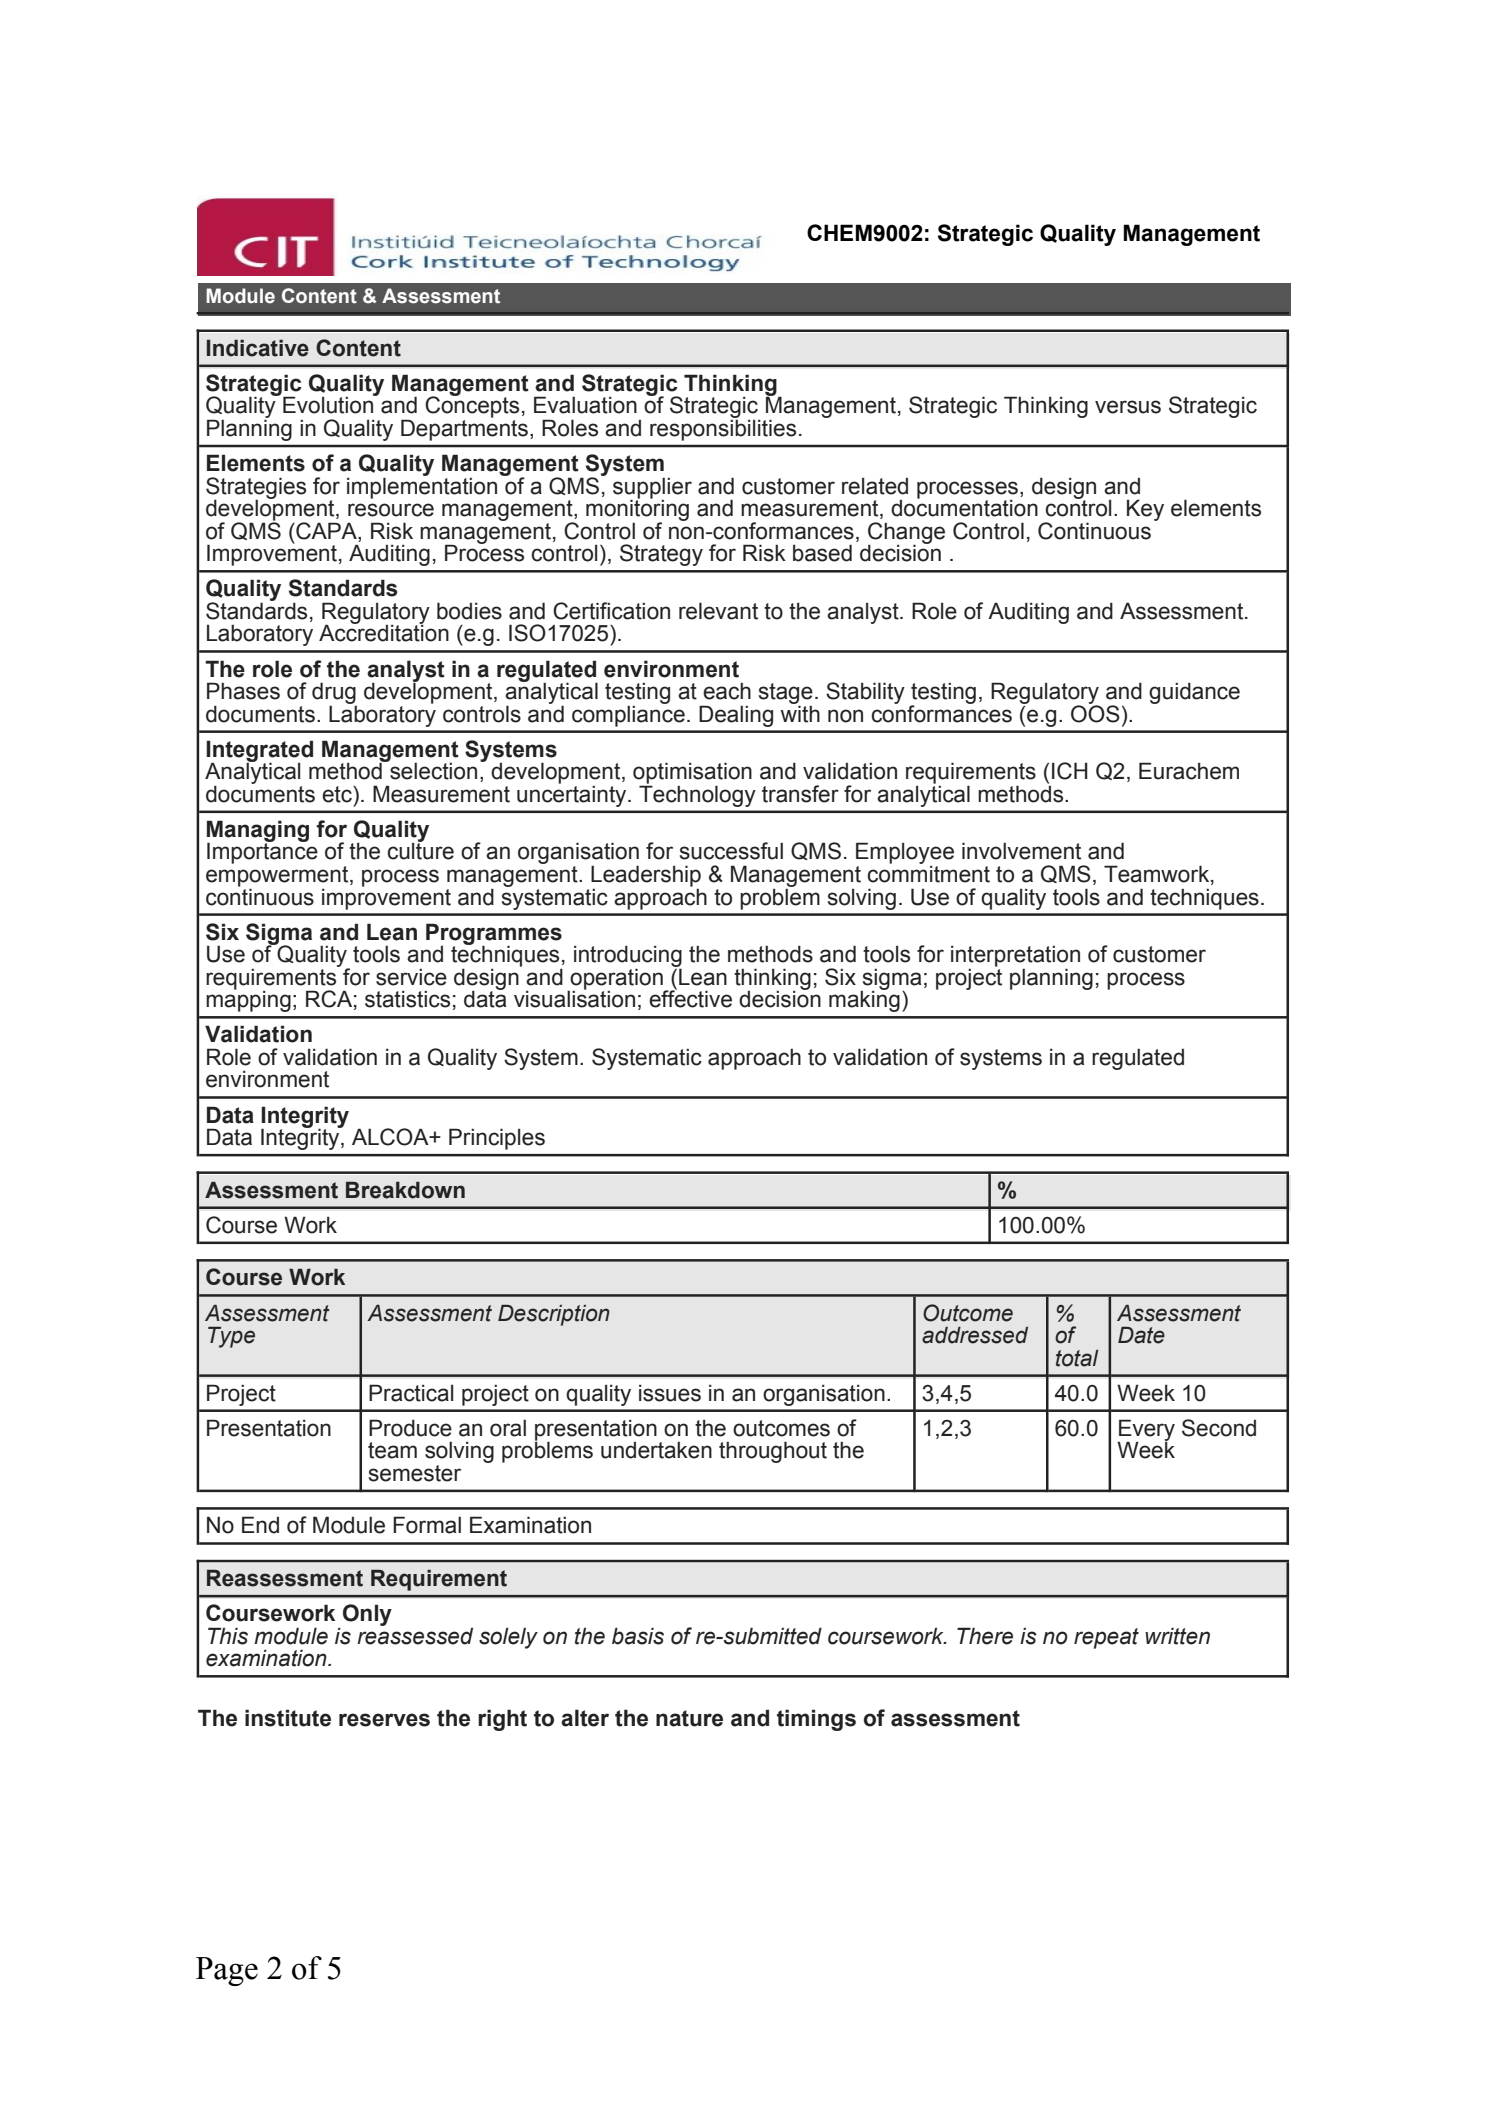 Image resolution: width=1490 pixels, height=2109 pixels. Describe the element at coordinates (227, 1971) in the document. I see `Page` at that location.
